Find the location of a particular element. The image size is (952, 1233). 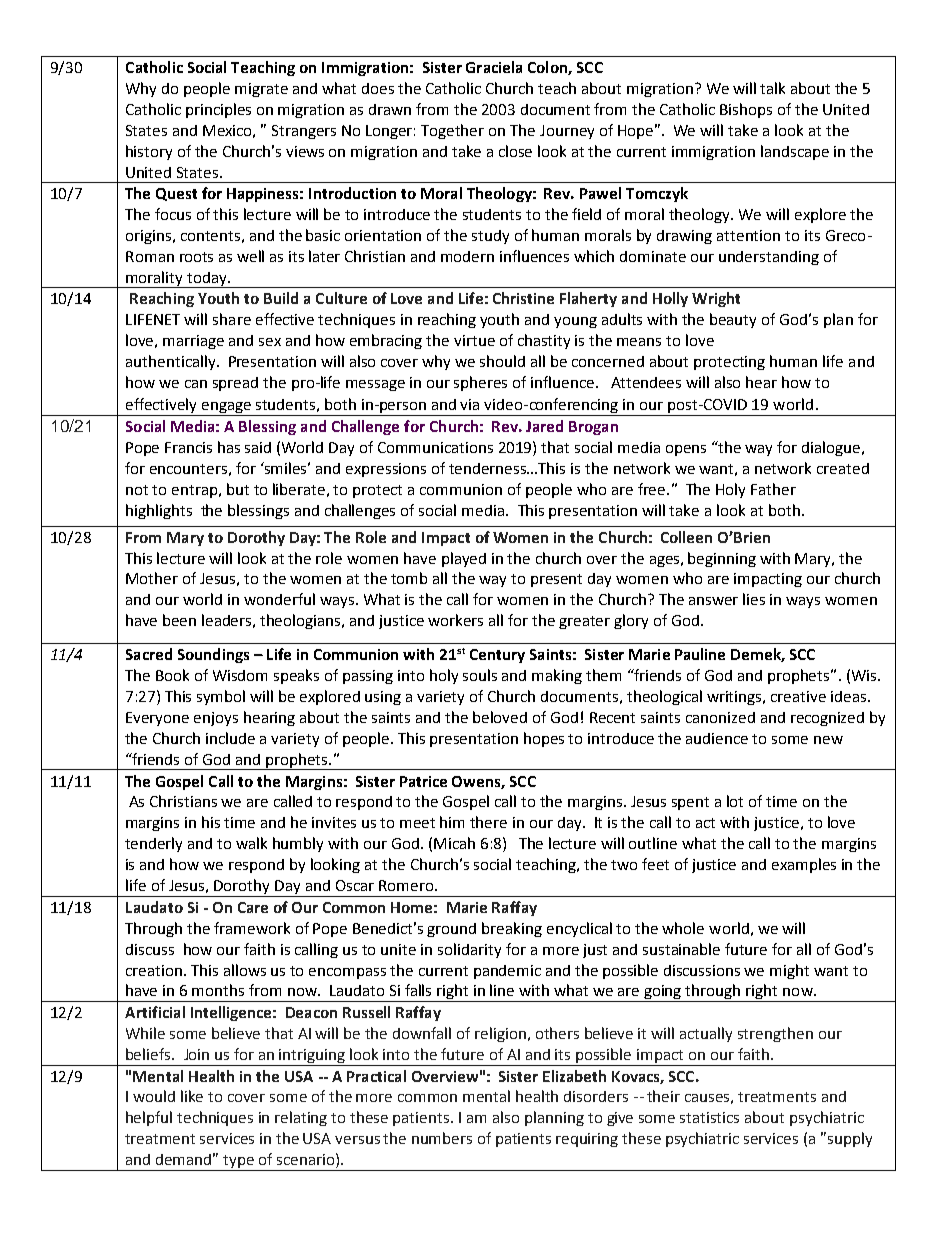

type is located at coordinates (238, 1163).
